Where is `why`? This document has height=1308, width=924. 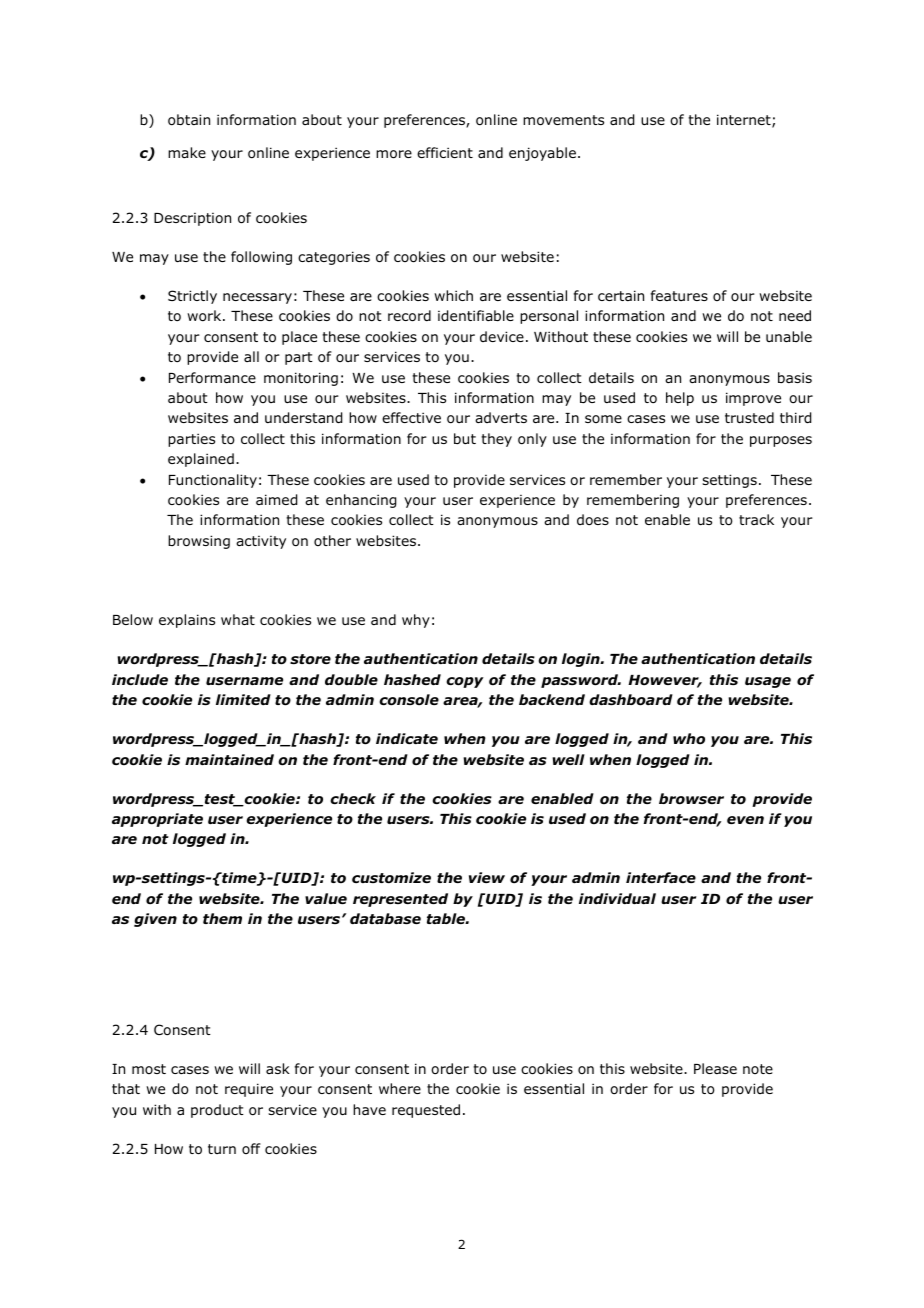
why is located at coordinates (416, 621).
